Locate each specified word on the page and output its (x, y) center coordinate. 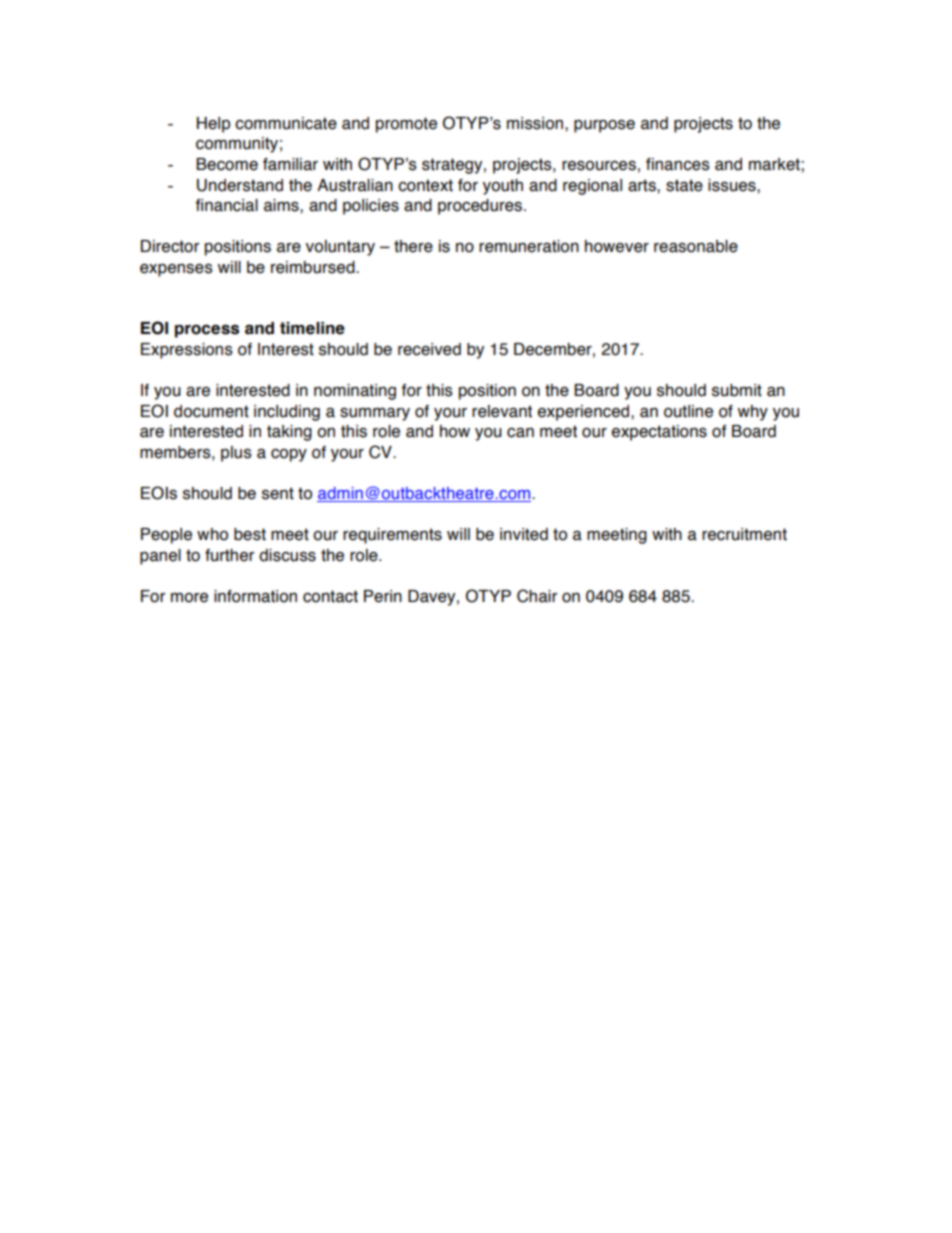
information (255, 596)
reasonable (696, 246)
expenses (176, 270)
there (413, 246)
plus (236, 454)
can (520, 433)
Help (213, 125)
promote (406, 125)
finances (678, 164)
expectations (659, 433)
